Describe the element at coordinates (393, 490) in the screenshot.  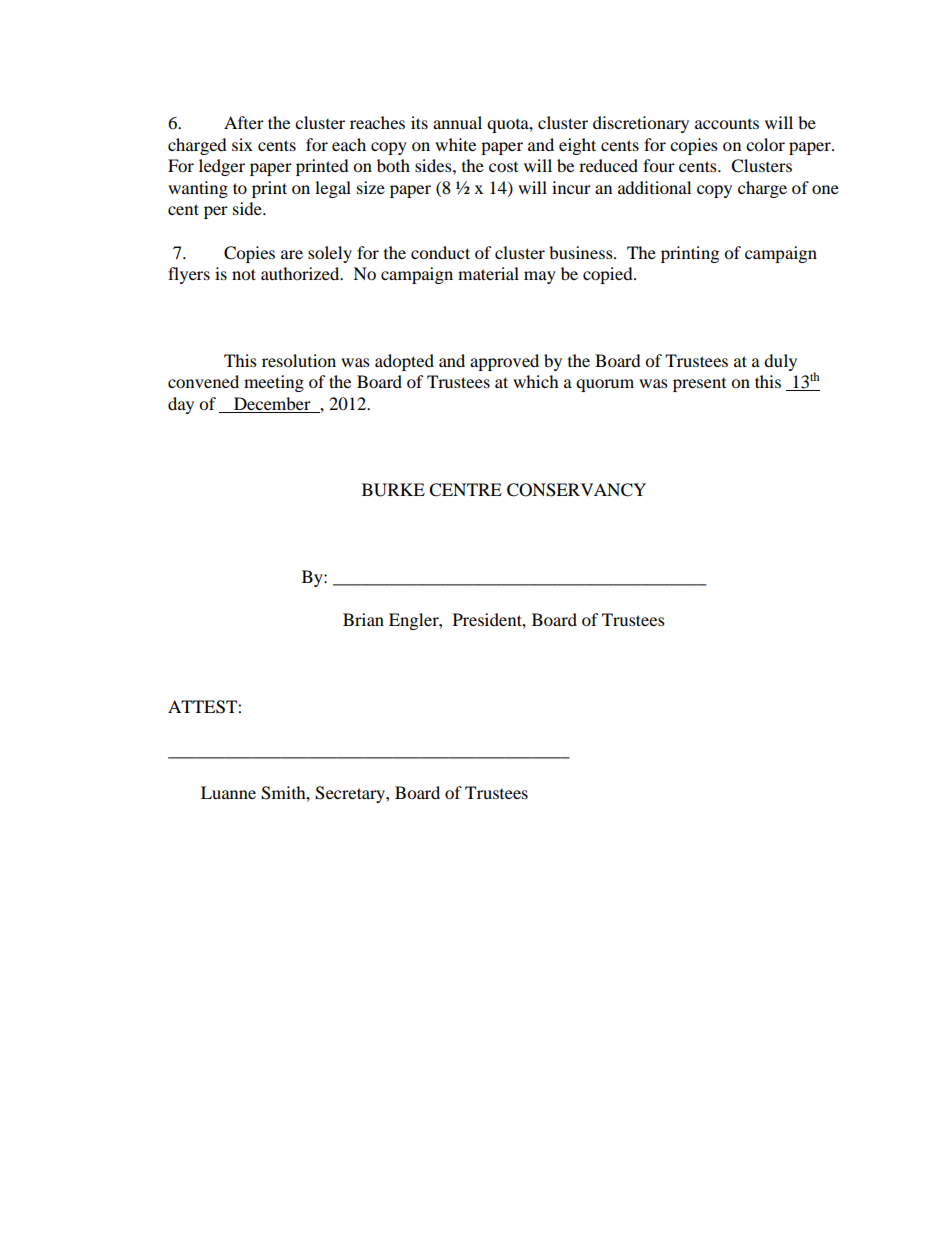
I see `BURKE` at that location.
